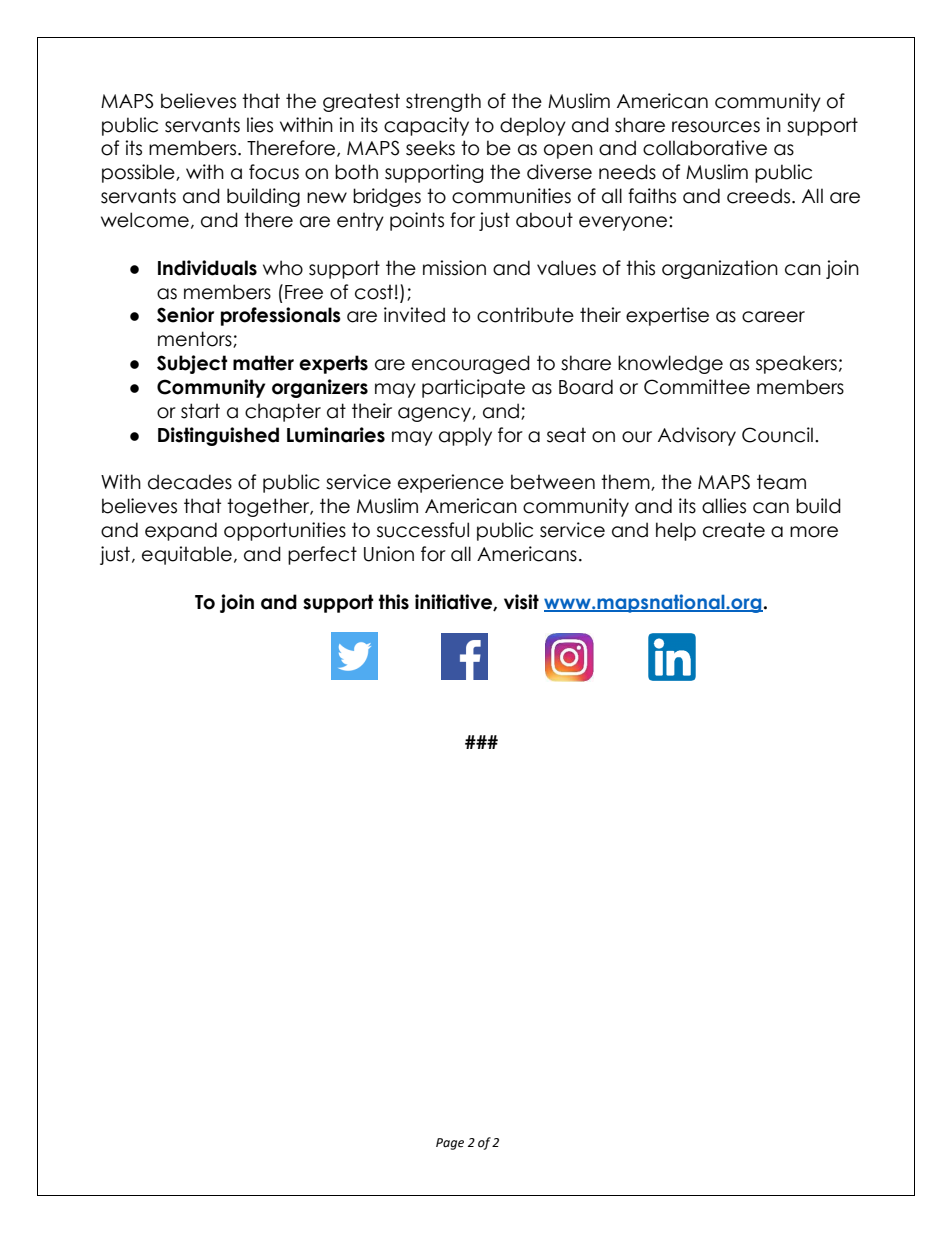 This screenshot has height=1233, width=952. I want to click on create, so click(734, 530).
